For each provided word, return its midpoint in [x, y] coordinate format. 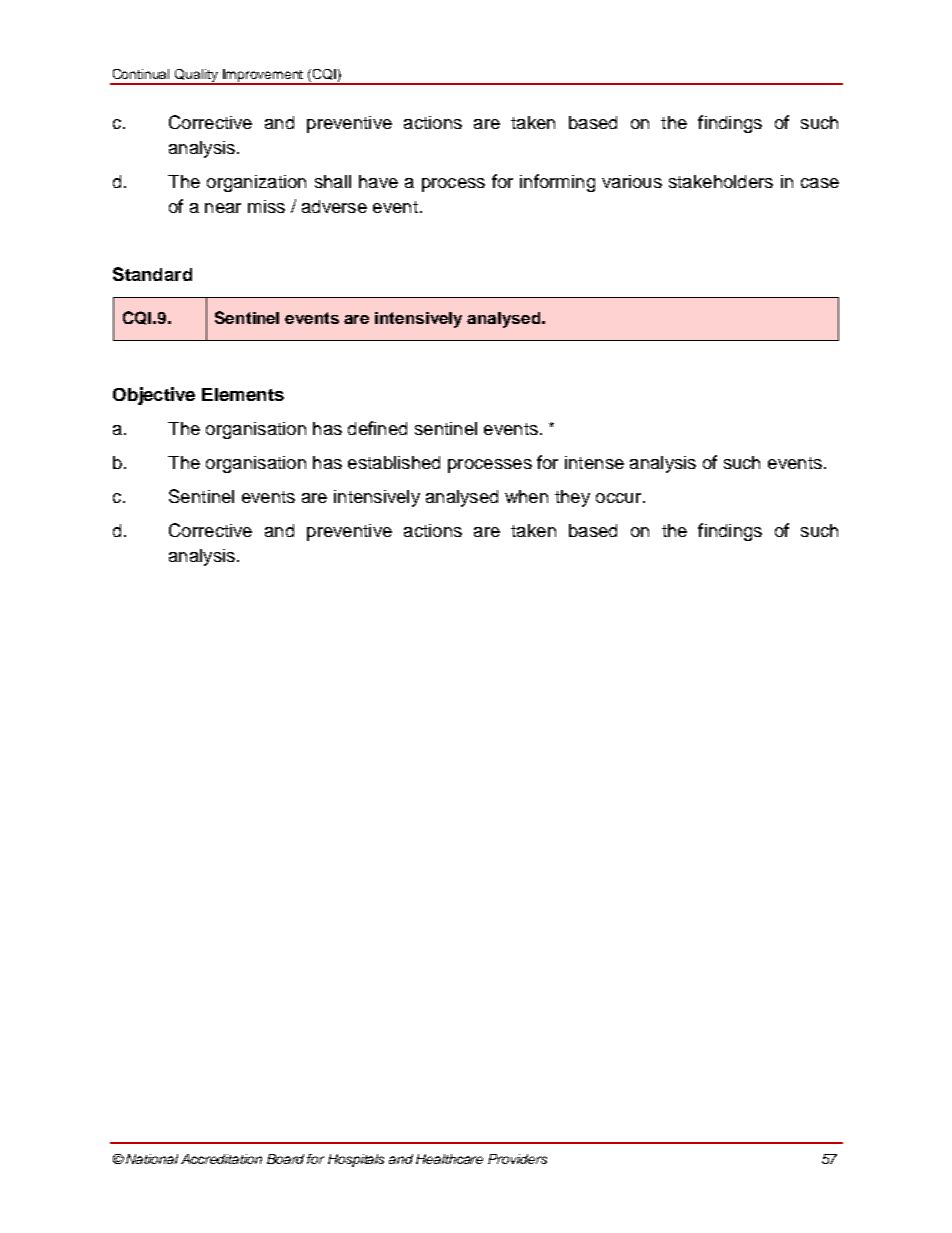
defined [377, 428]
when [526, 496]
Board [285, 1159]
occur [618, 498]
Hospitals [356, 1160]
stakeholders [721, 181]
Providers [517, 1159]
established [394, 462]
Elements [243, 394]
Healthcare [449, 1159]
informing [557, 183]
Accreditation [221, 1159]
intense [594, 462]
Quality [197, 77]
